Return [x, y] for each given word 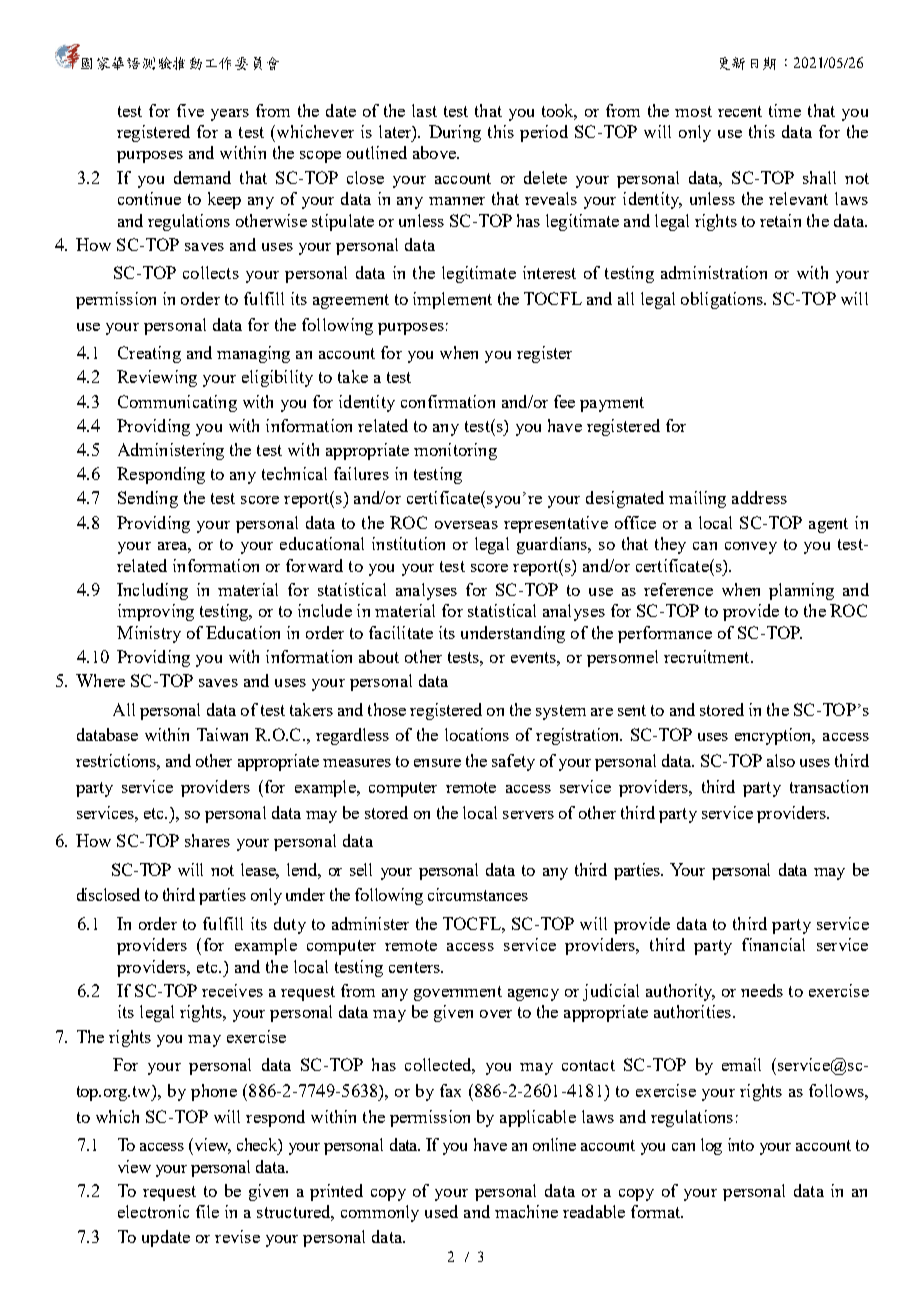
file [207, 1211]
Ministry [149, 634]
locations [477, 734]
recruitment [708, 656]
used [441, 1211]
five [190, 110]
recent [740, 111]
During [455, 133]
